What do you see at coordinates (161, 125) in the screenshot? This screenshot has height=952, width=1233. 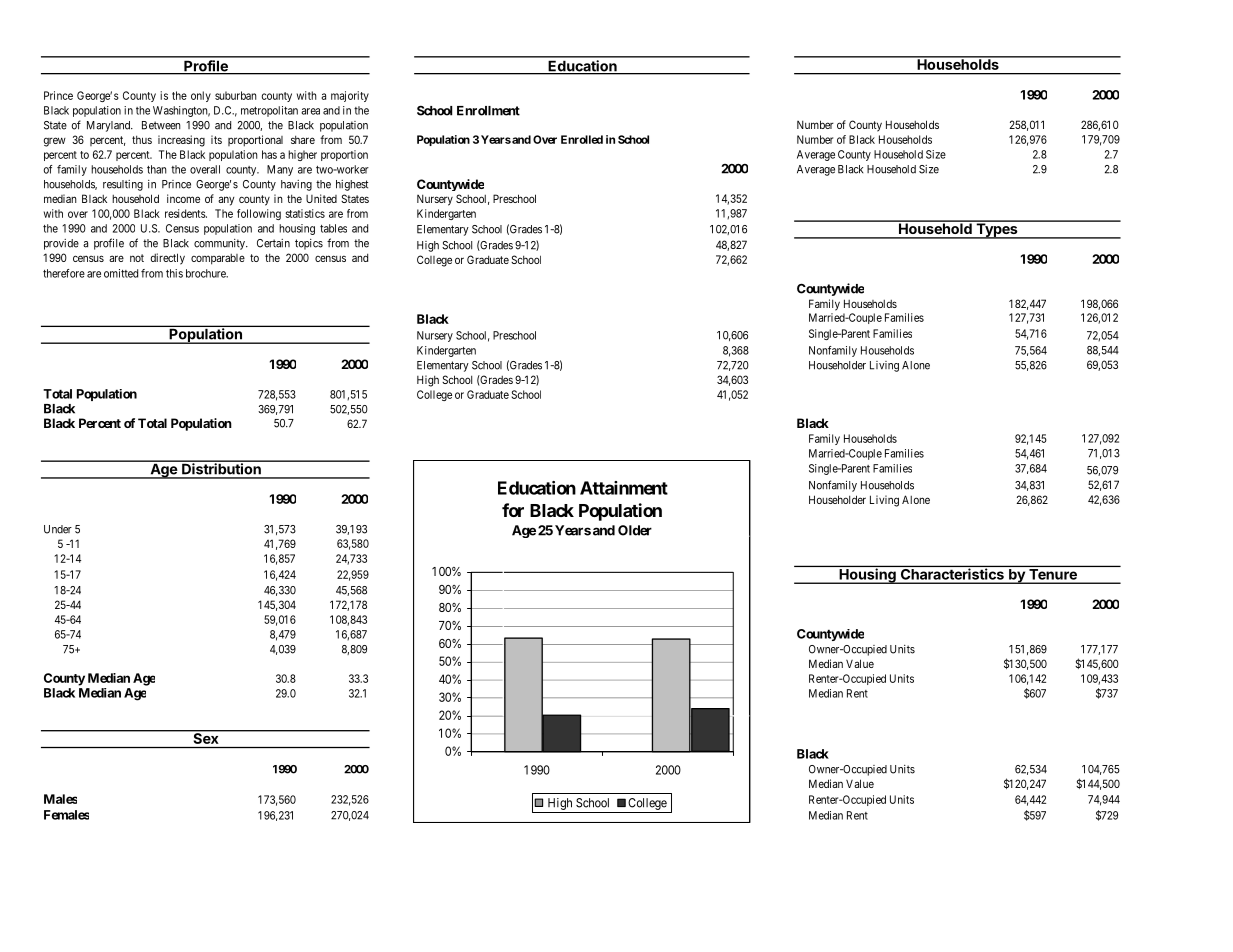 I see `Between` at bounding box center [161, 125].
